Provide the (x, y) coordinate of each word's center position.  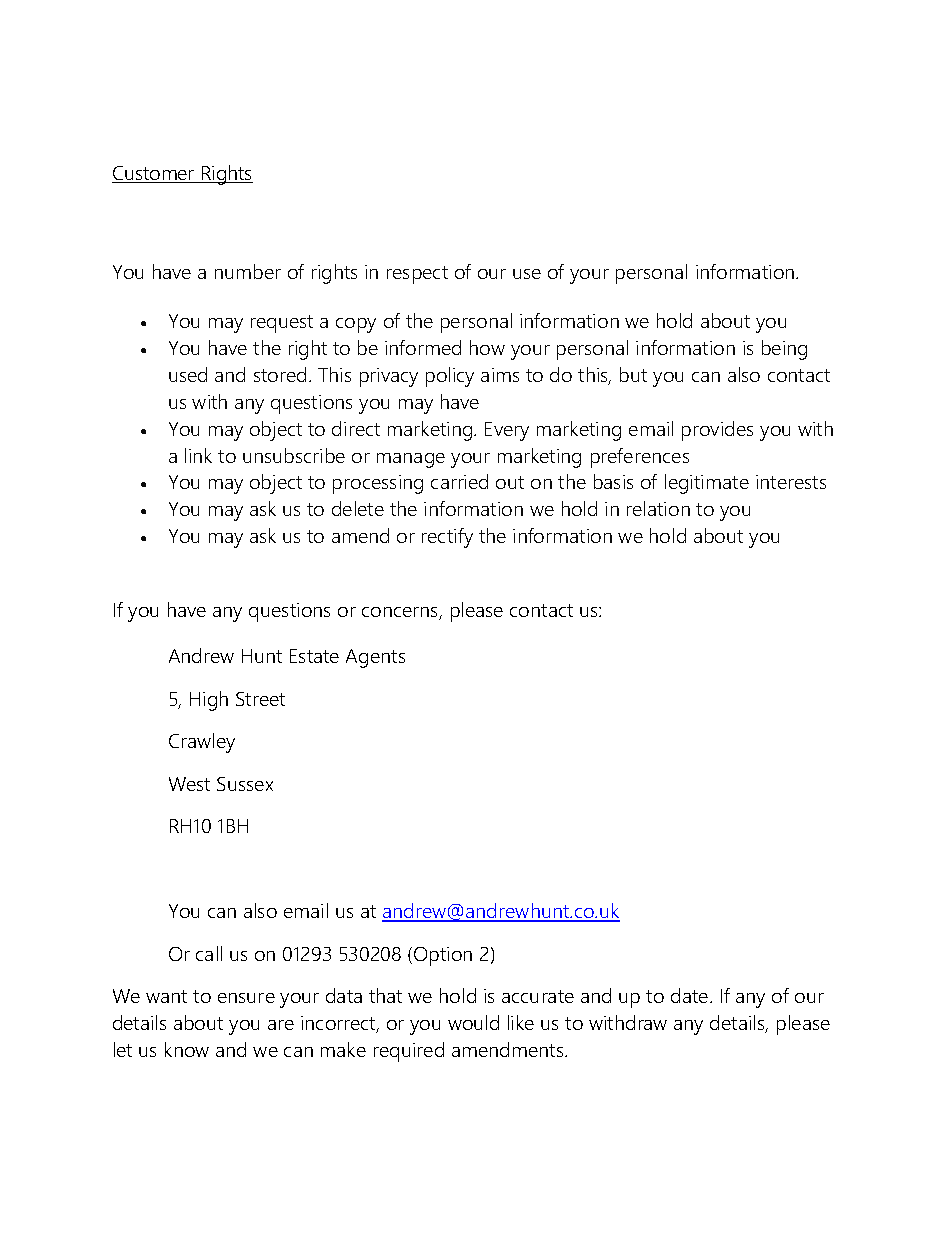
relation (658, 508)
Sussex (245, 784)
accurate (538, 996)
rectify (447, 538)
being (784, 350)
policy (450, 377)
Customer (154, 174)
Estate (314, 656)
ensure (246, 998)
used (188, 374)
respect (417, 275)
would (473, 1022)
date (691, 995)
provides (717, 431)
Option (443, 956)
